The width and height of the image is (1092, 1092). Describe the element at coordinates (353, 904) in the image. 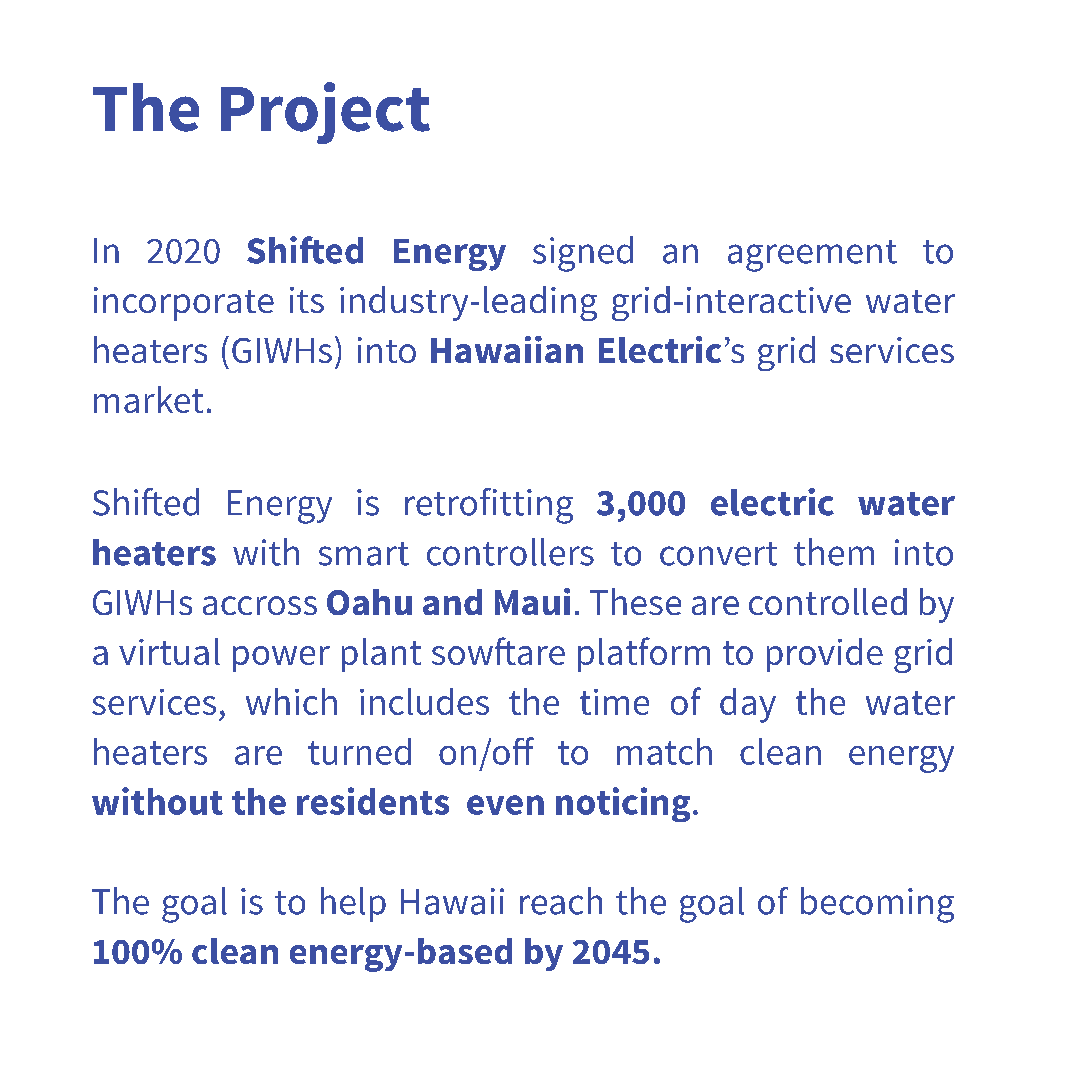

I see `help` at that location.
